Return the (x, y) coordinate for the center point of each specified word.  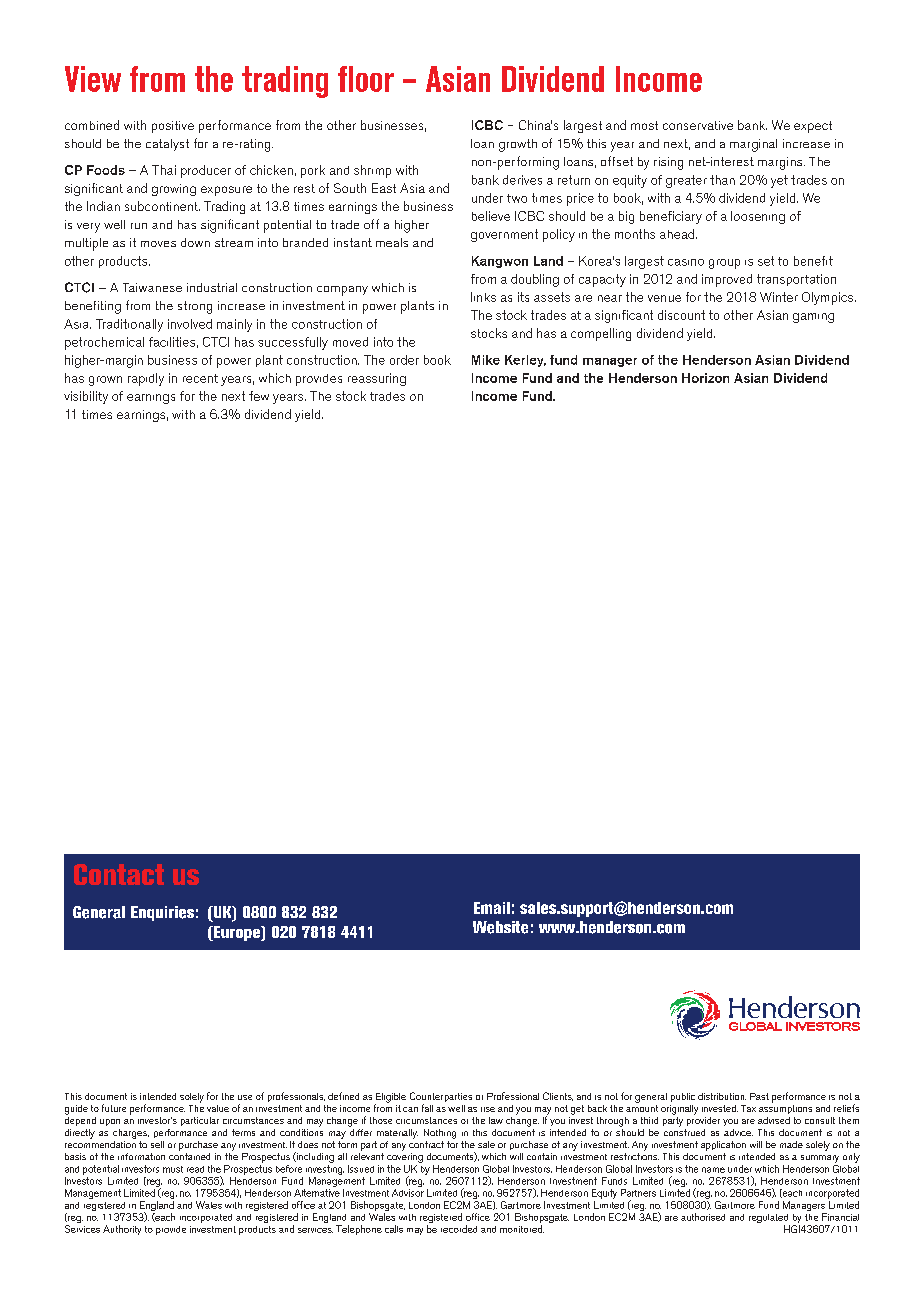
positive (173, 127)
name (713, 1170)
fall (427, 1108)
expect (813, 127)
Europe (237, 933)
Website (500, 927)
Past (759, 1096)
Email (492, 908)
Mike (486, 360)
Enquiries (162, 913)
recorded (459, 1229)
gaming (813, 318)
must (173, 1169)
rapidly (146, 379)
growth (518, 145)
